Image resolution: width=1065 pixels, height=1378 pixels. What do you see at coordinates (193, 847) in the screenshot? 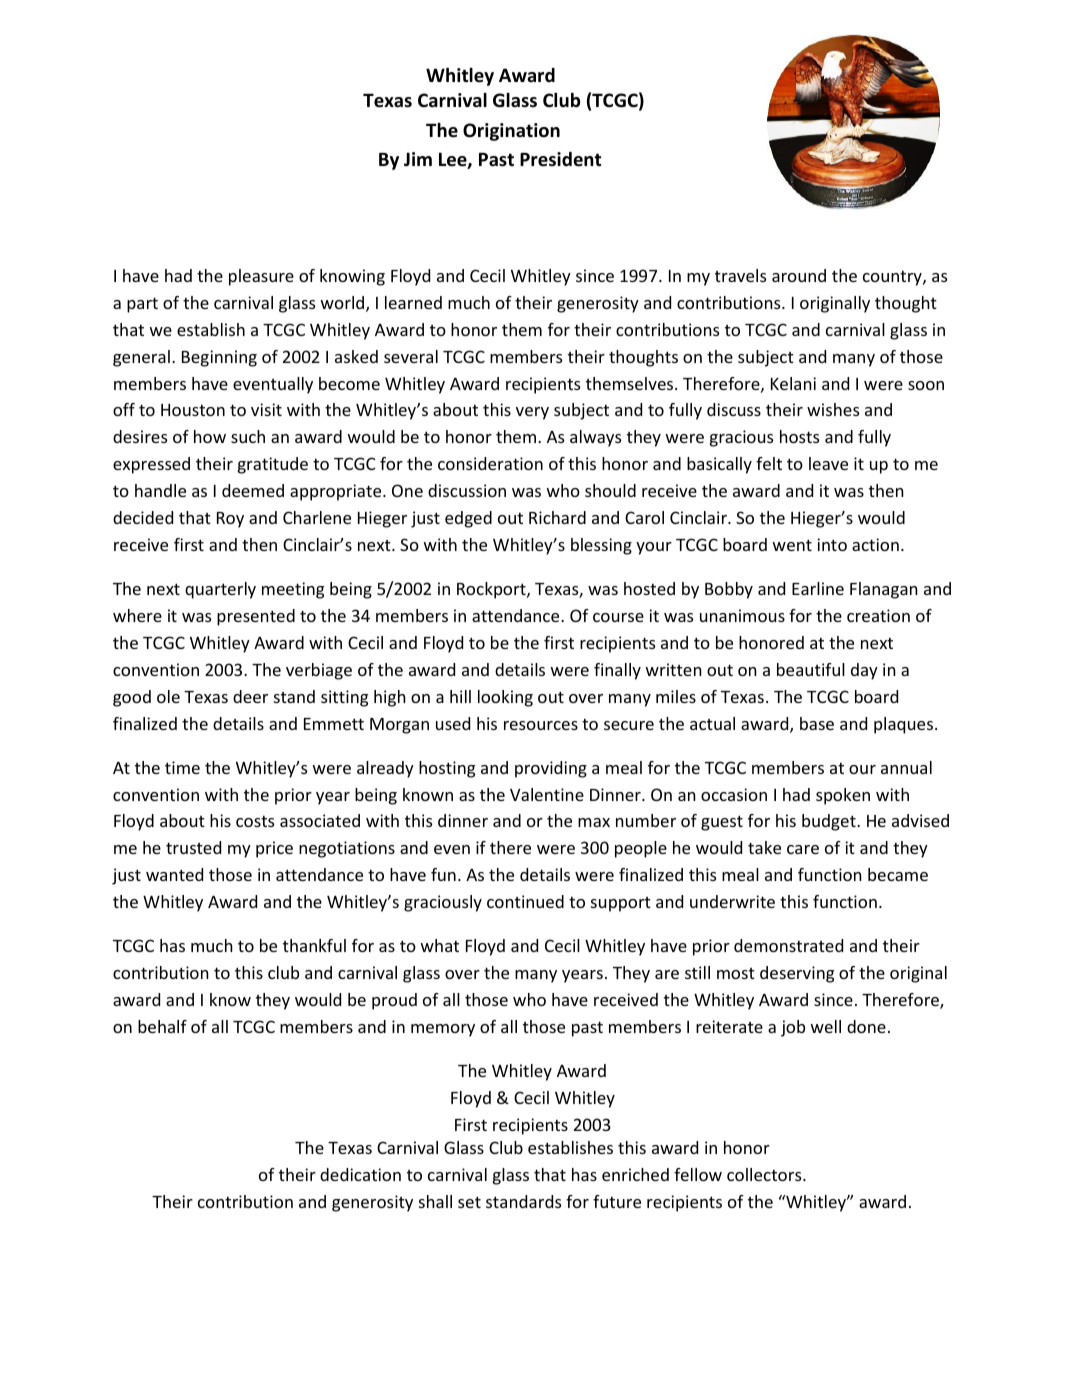
I see `trusted` at bounding box center [193, 847].
